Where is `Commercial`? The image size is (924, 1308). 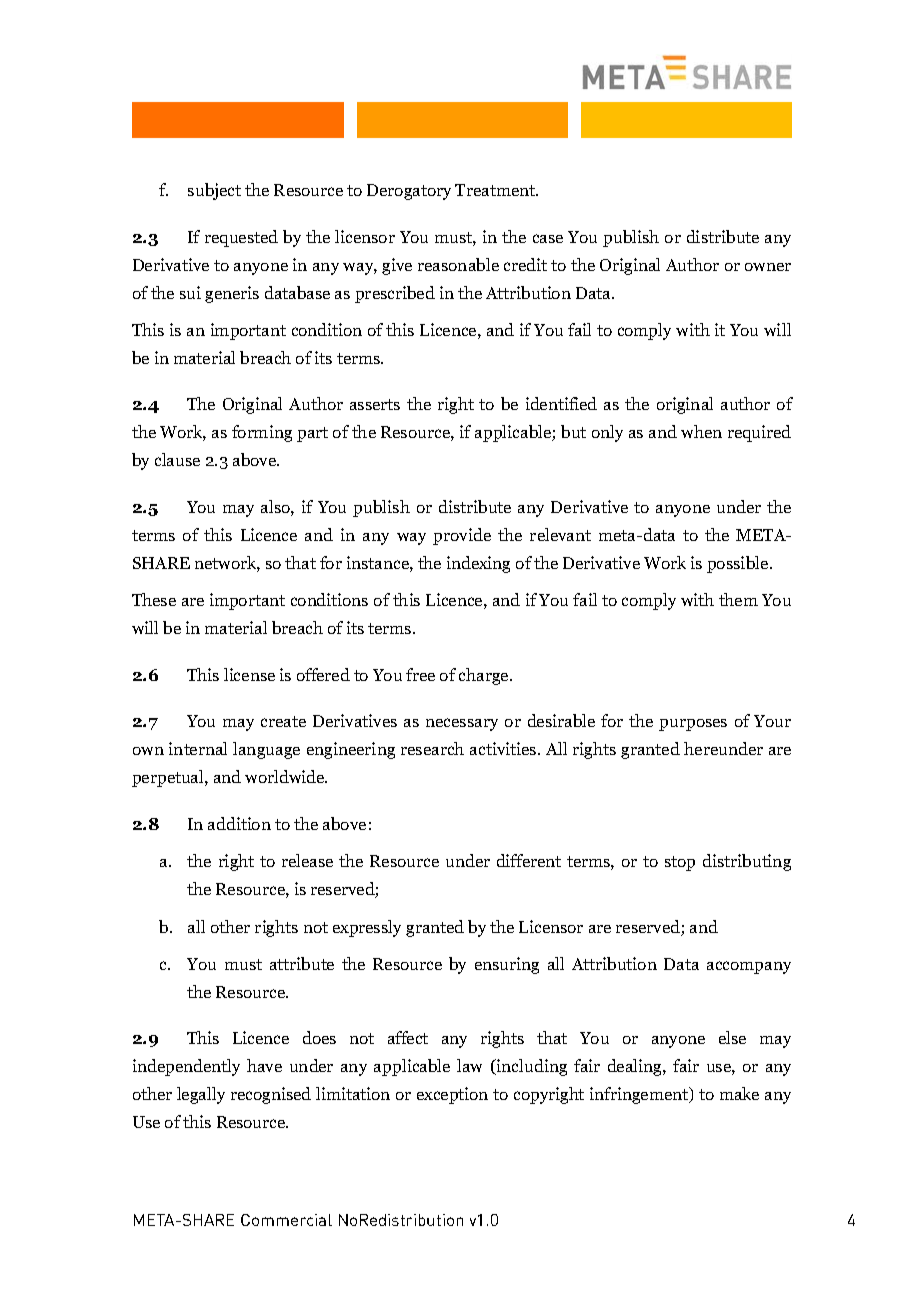 Commercial is located at coordinates (286, 1220).
